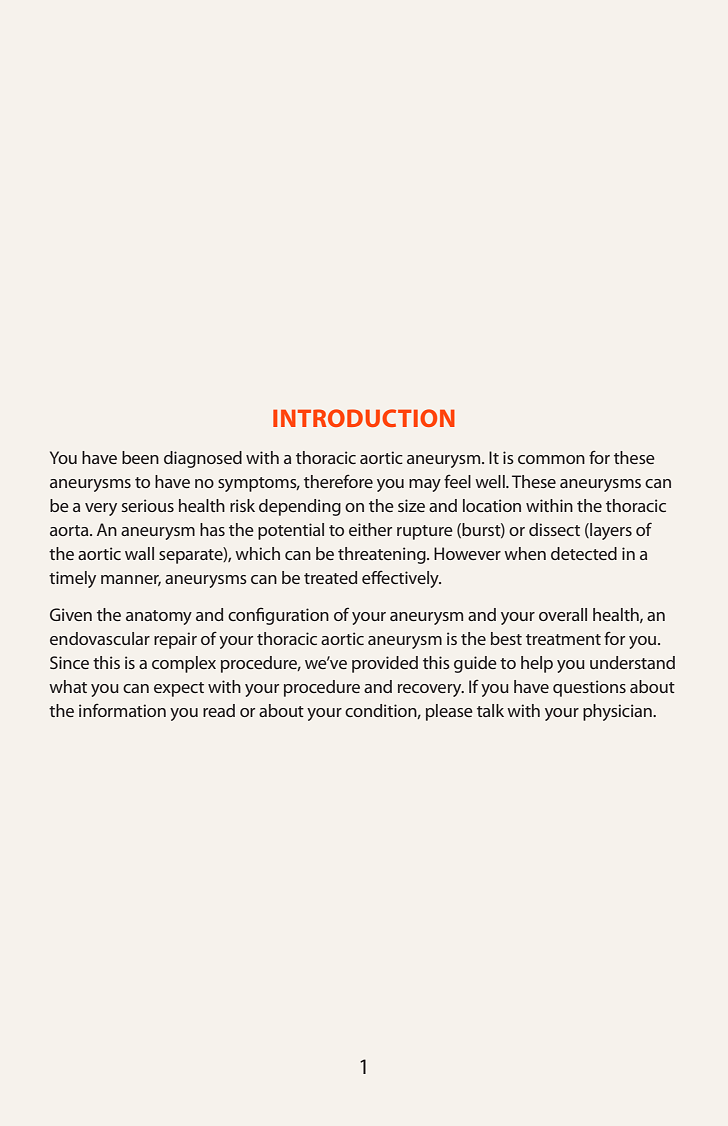 This image has width=728, height=1126. I want to click on INTRODUCTION, so click(364, 418).
